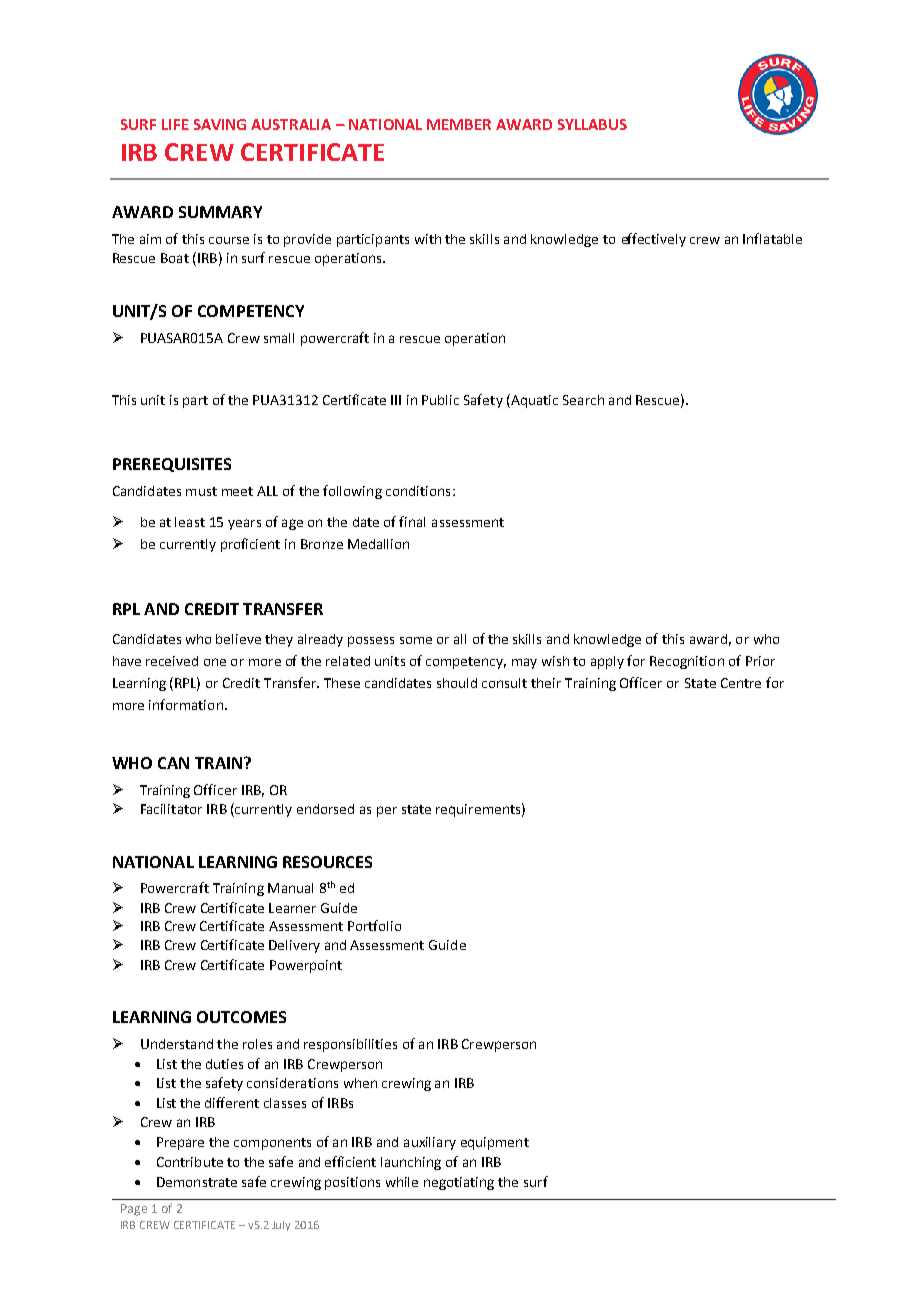 The width and height of the image is (924, 1308). Describe the element at coordinates (457, 683) in the image. I see `should` at that location.
